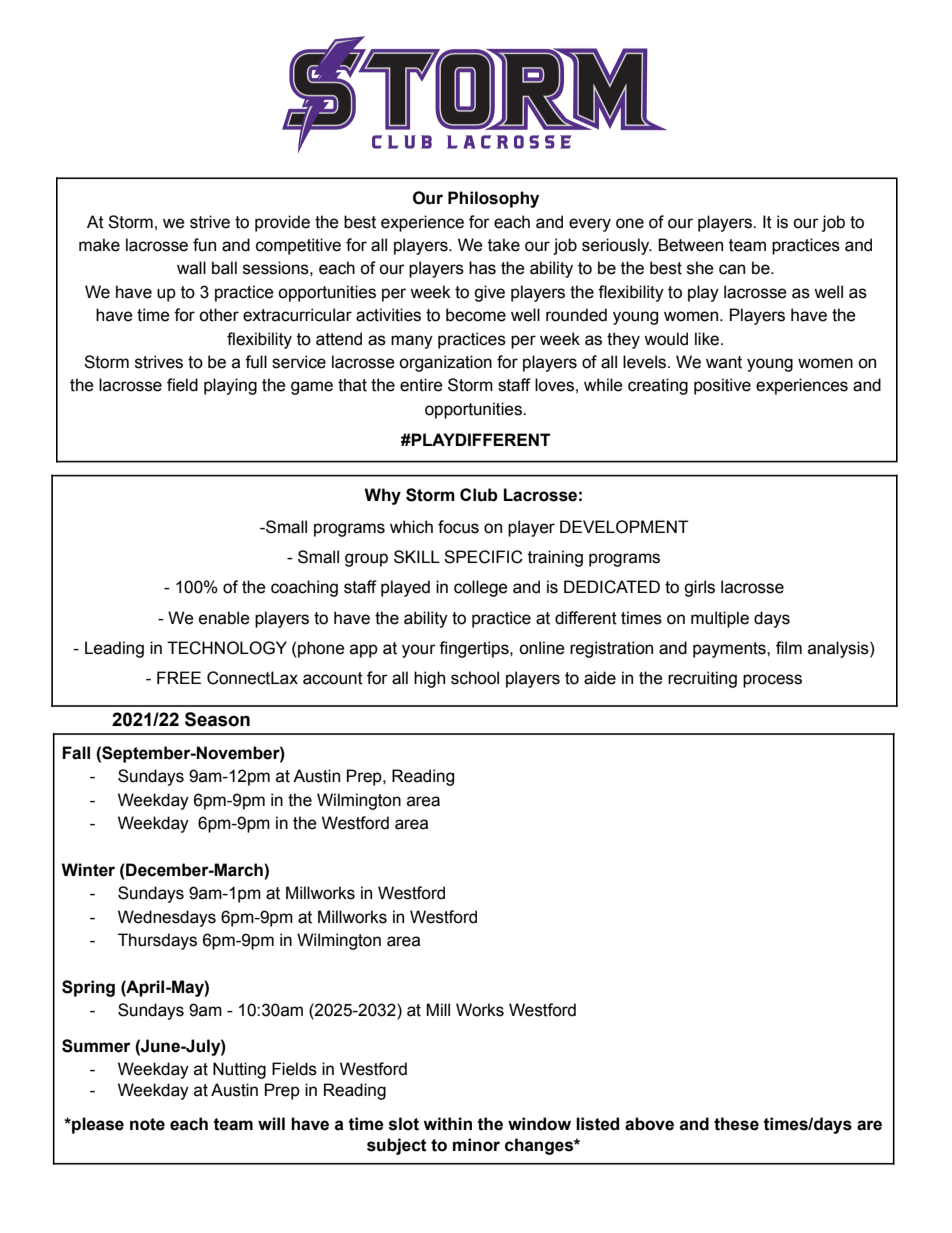 This screenshot has height=1233, width=952. I want to click on fun, so click(204, 245).
